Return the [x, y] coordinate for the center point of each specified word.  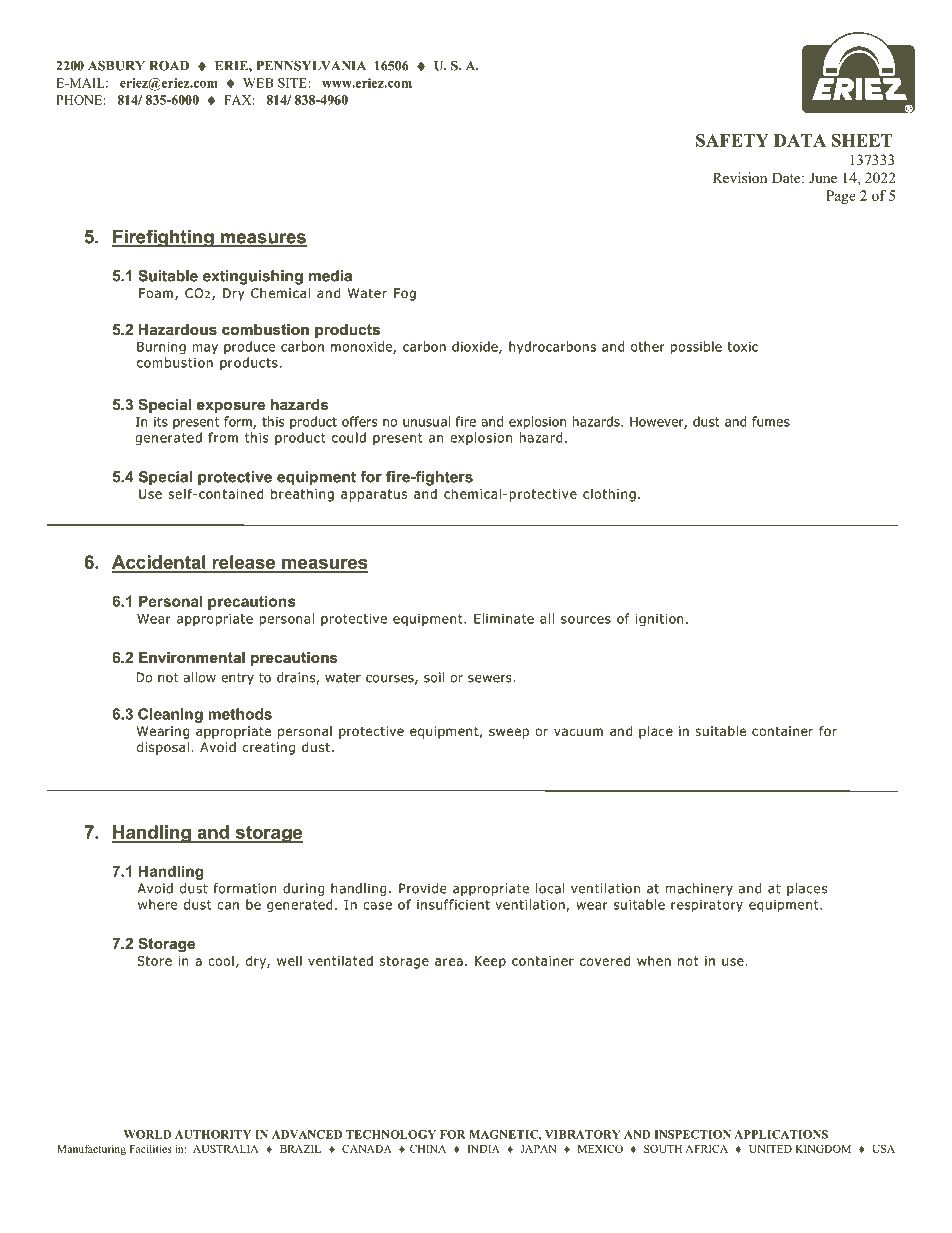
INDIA [484, 1149]
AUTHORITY [213, 1134]
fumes [771, 421]
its [161, 422]
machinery [699, 889]
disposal [163, 748]
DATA [800, 140]
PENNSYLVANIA [311, 66]
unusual [426, 421]
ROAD [169, 66]
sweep [509, 733]
